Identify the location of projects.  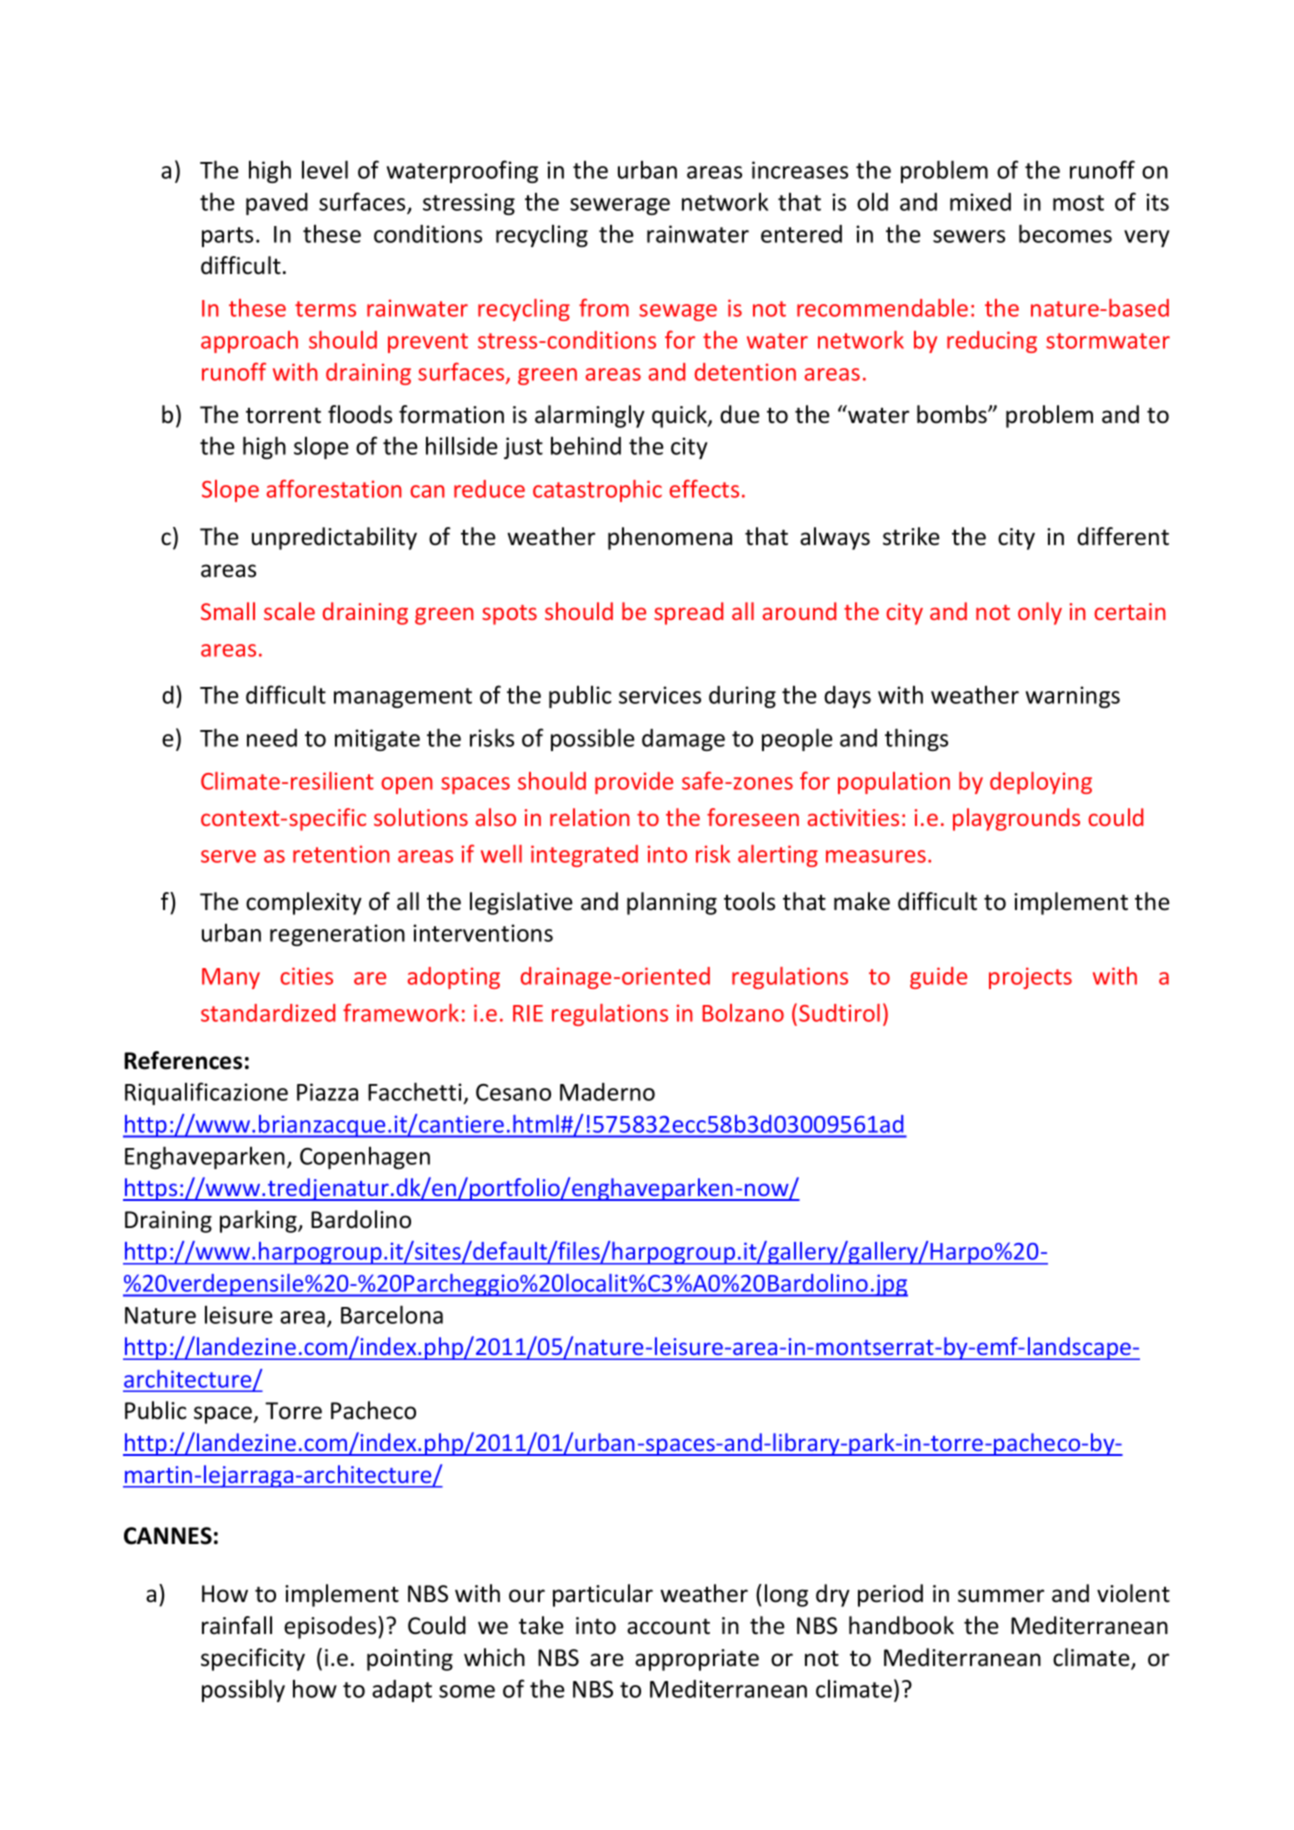
(1030, 978).
